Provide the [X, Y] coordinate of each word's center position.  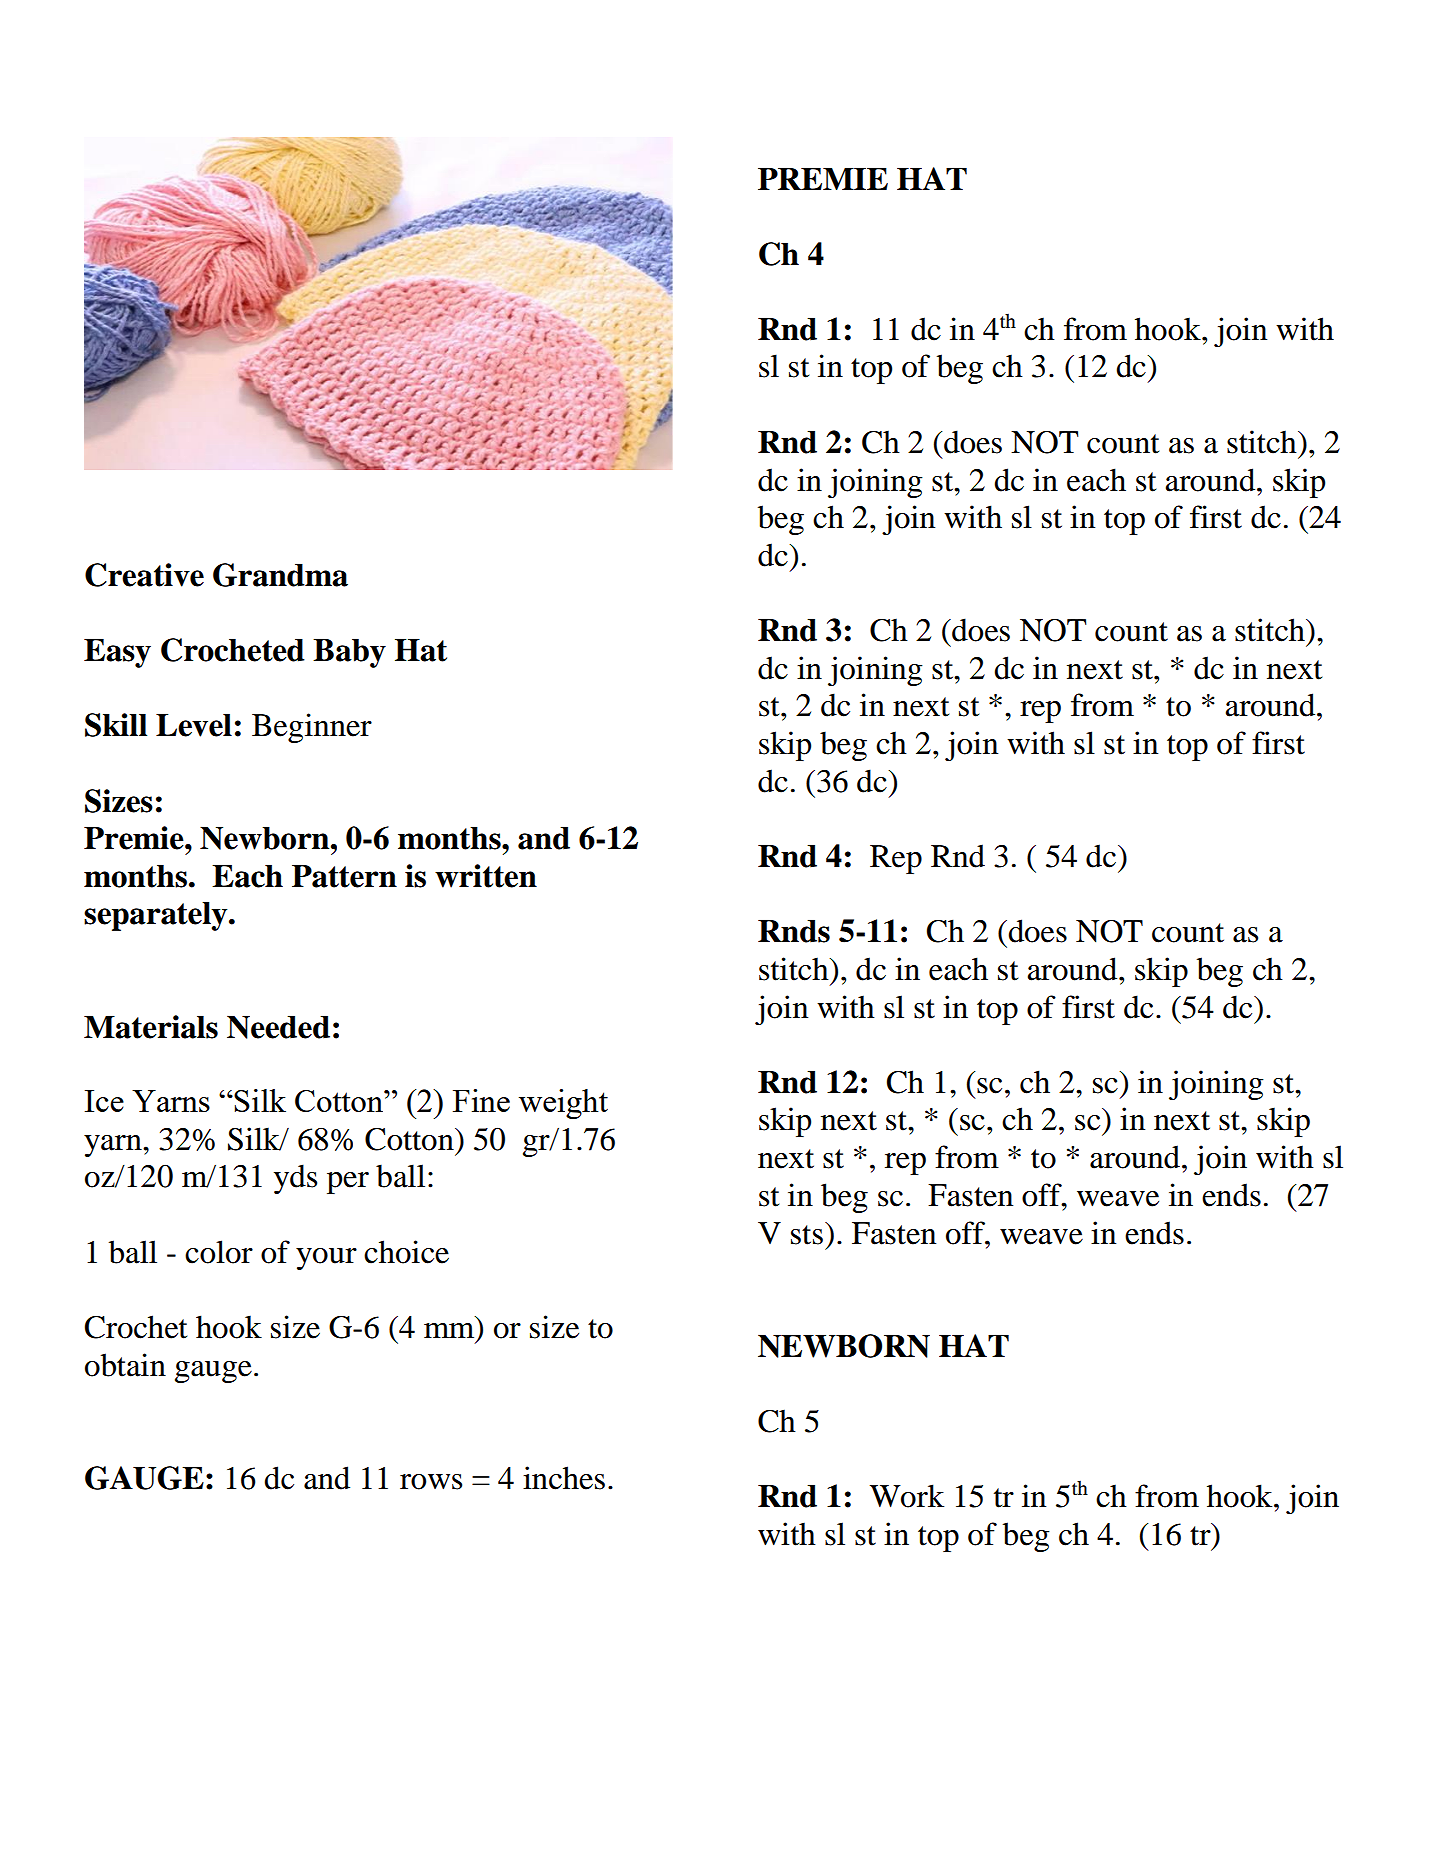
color [219, 1252]
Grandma [280, 575]
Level [194, 725]
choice [406, 1252]
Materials [151, 1027]
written [486, 876]
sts [807, 1235]
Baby [349, 653]
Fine [481, 1100]
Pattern [344, 876]
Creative [144, 575]
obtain [125, 1365]
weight [563, 1104]
